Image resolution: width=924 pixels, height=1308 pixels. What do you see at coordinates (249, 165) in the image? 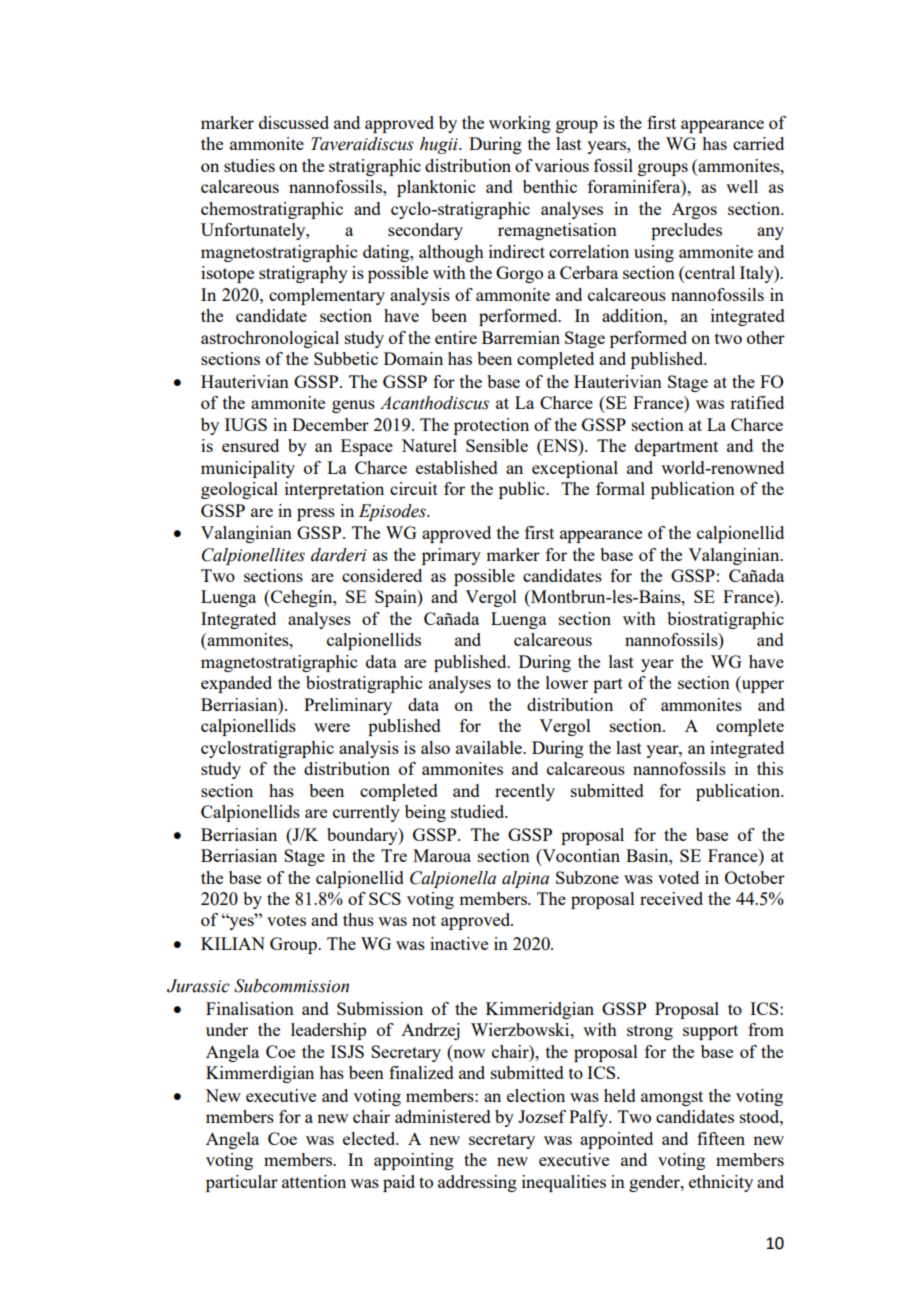
I see `studies` at bounding box center [249, 165].
